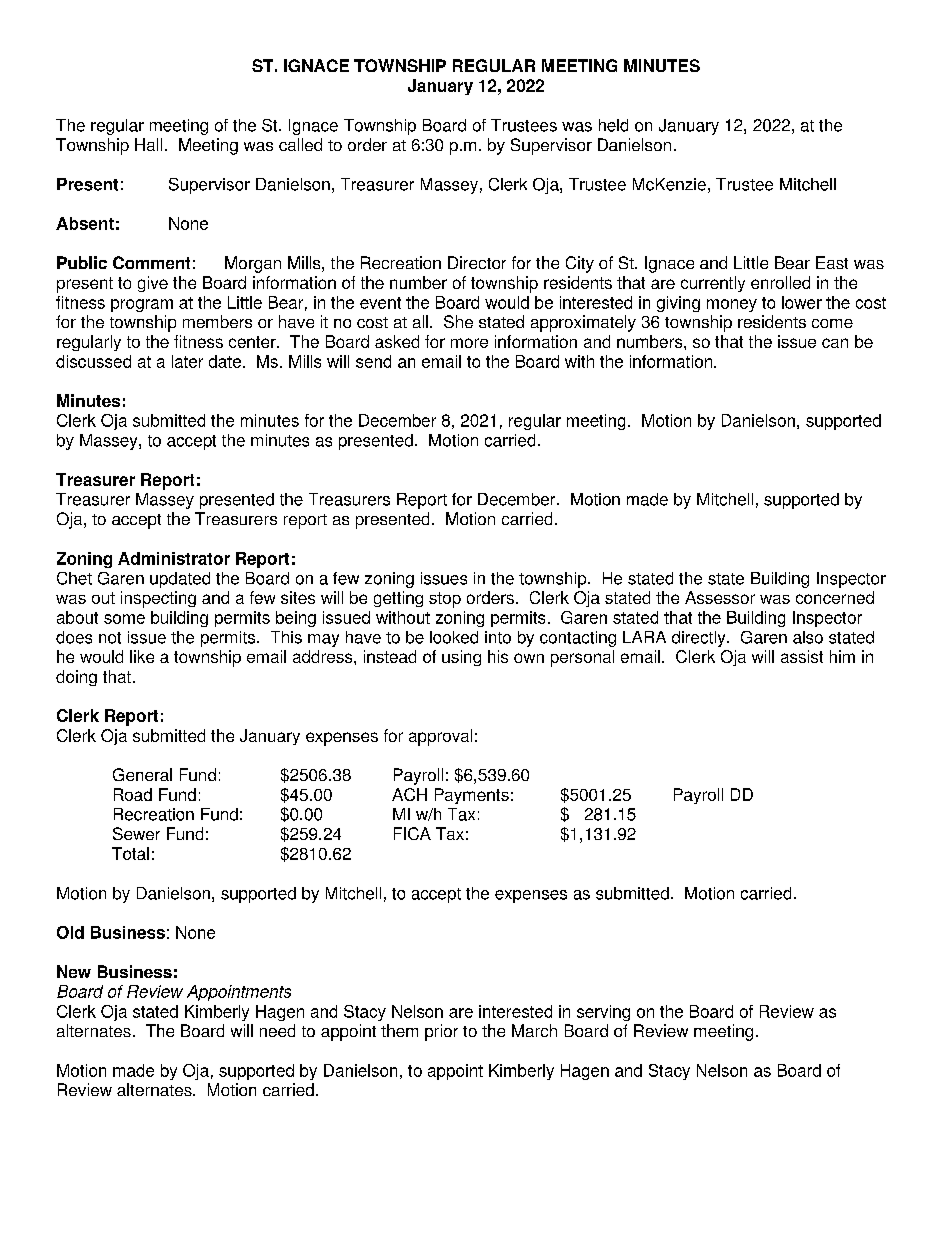 The height and width of the page is (1233, 952). What do you see at coordinates (158, 599) in the page?
I see `inspecting` at bounding box center [158, 599].
